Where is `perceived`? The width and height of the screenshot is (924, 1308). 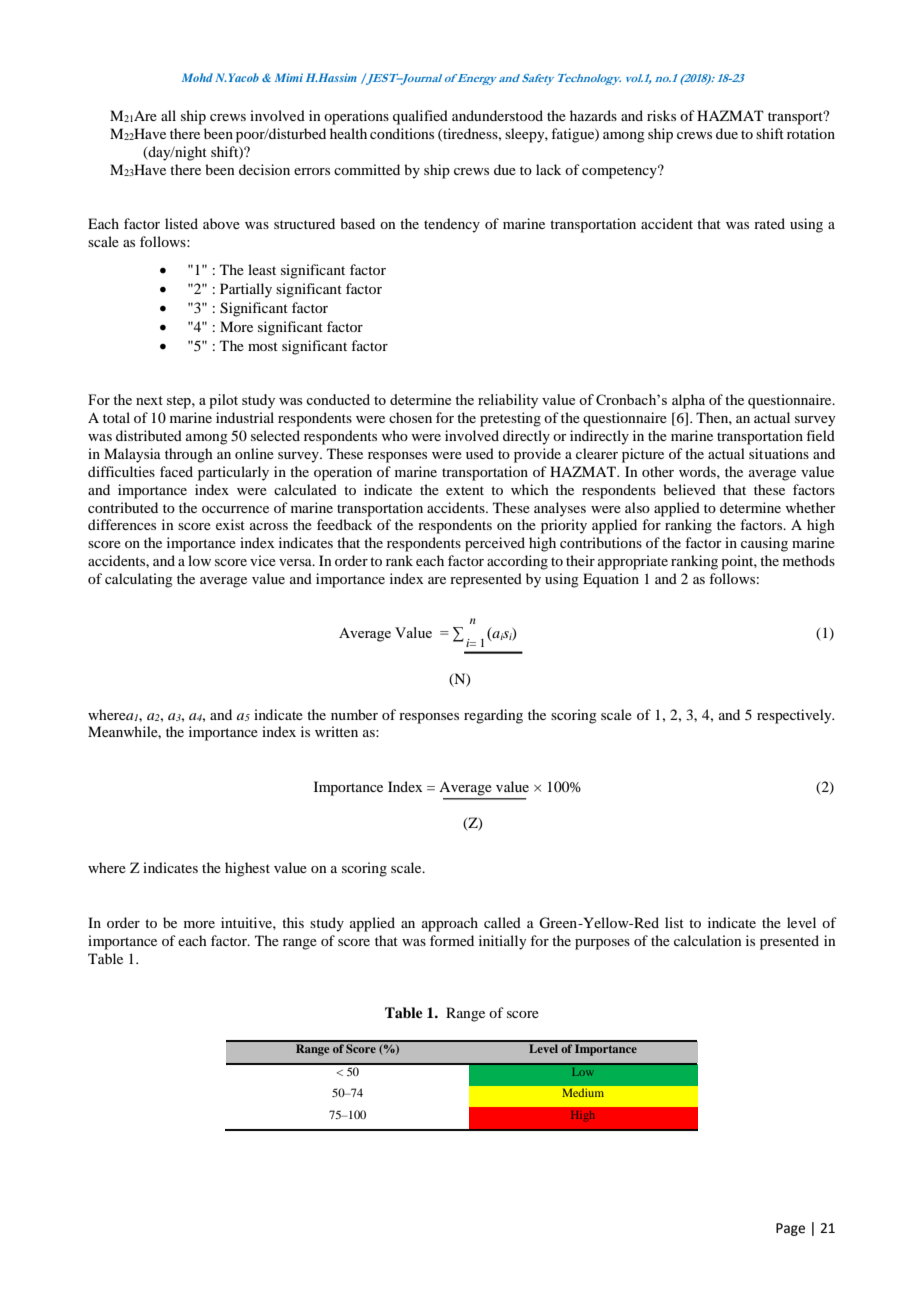
perceived is located at coordinates (495, 544).
